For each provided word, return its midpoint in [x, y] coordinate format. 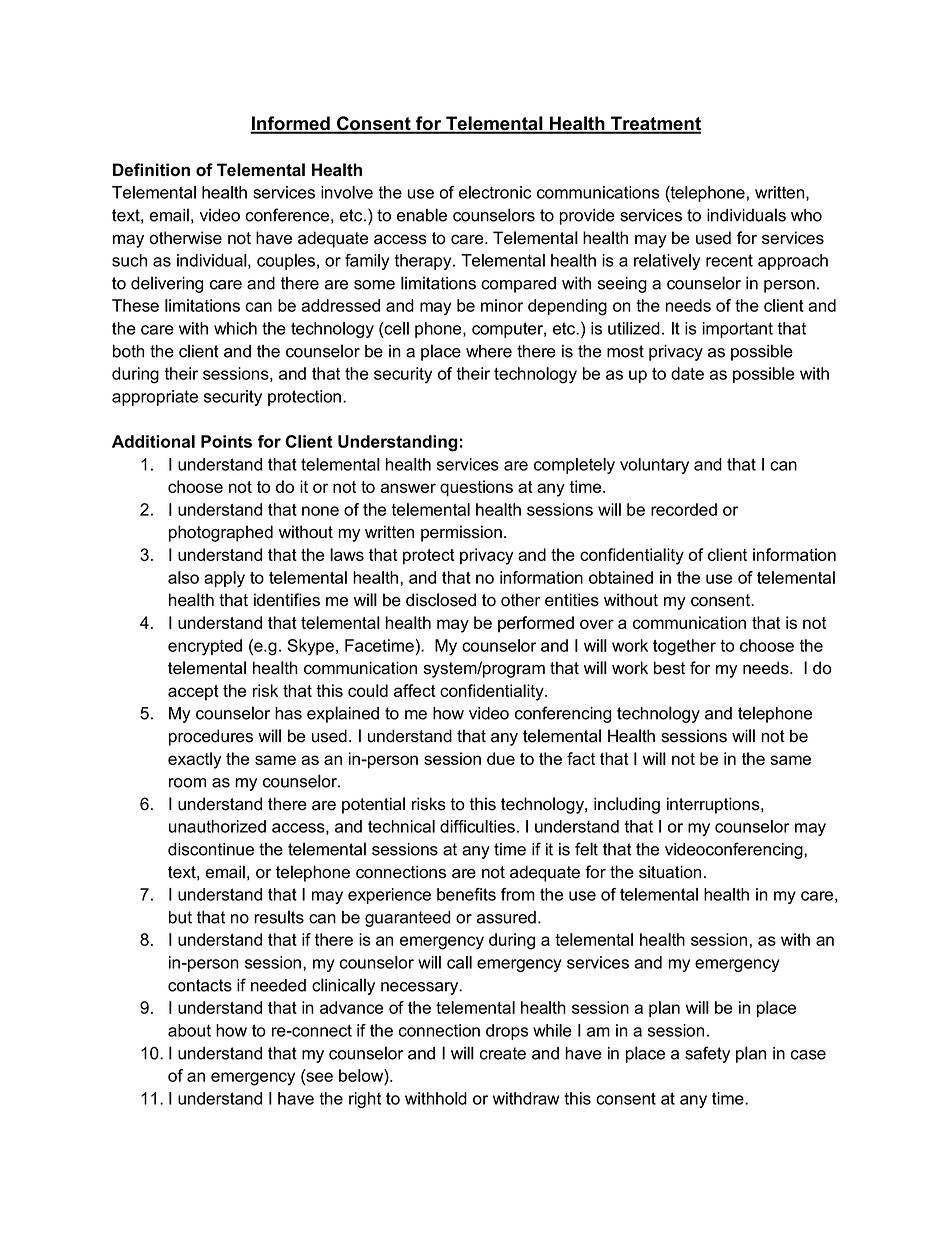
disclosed [441, 600]
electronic [495, 192]
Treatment [655, 124]
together [684, 647]
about [189, 1030]
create [503, 1053]
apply [224, 579]
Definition [151, 169]
